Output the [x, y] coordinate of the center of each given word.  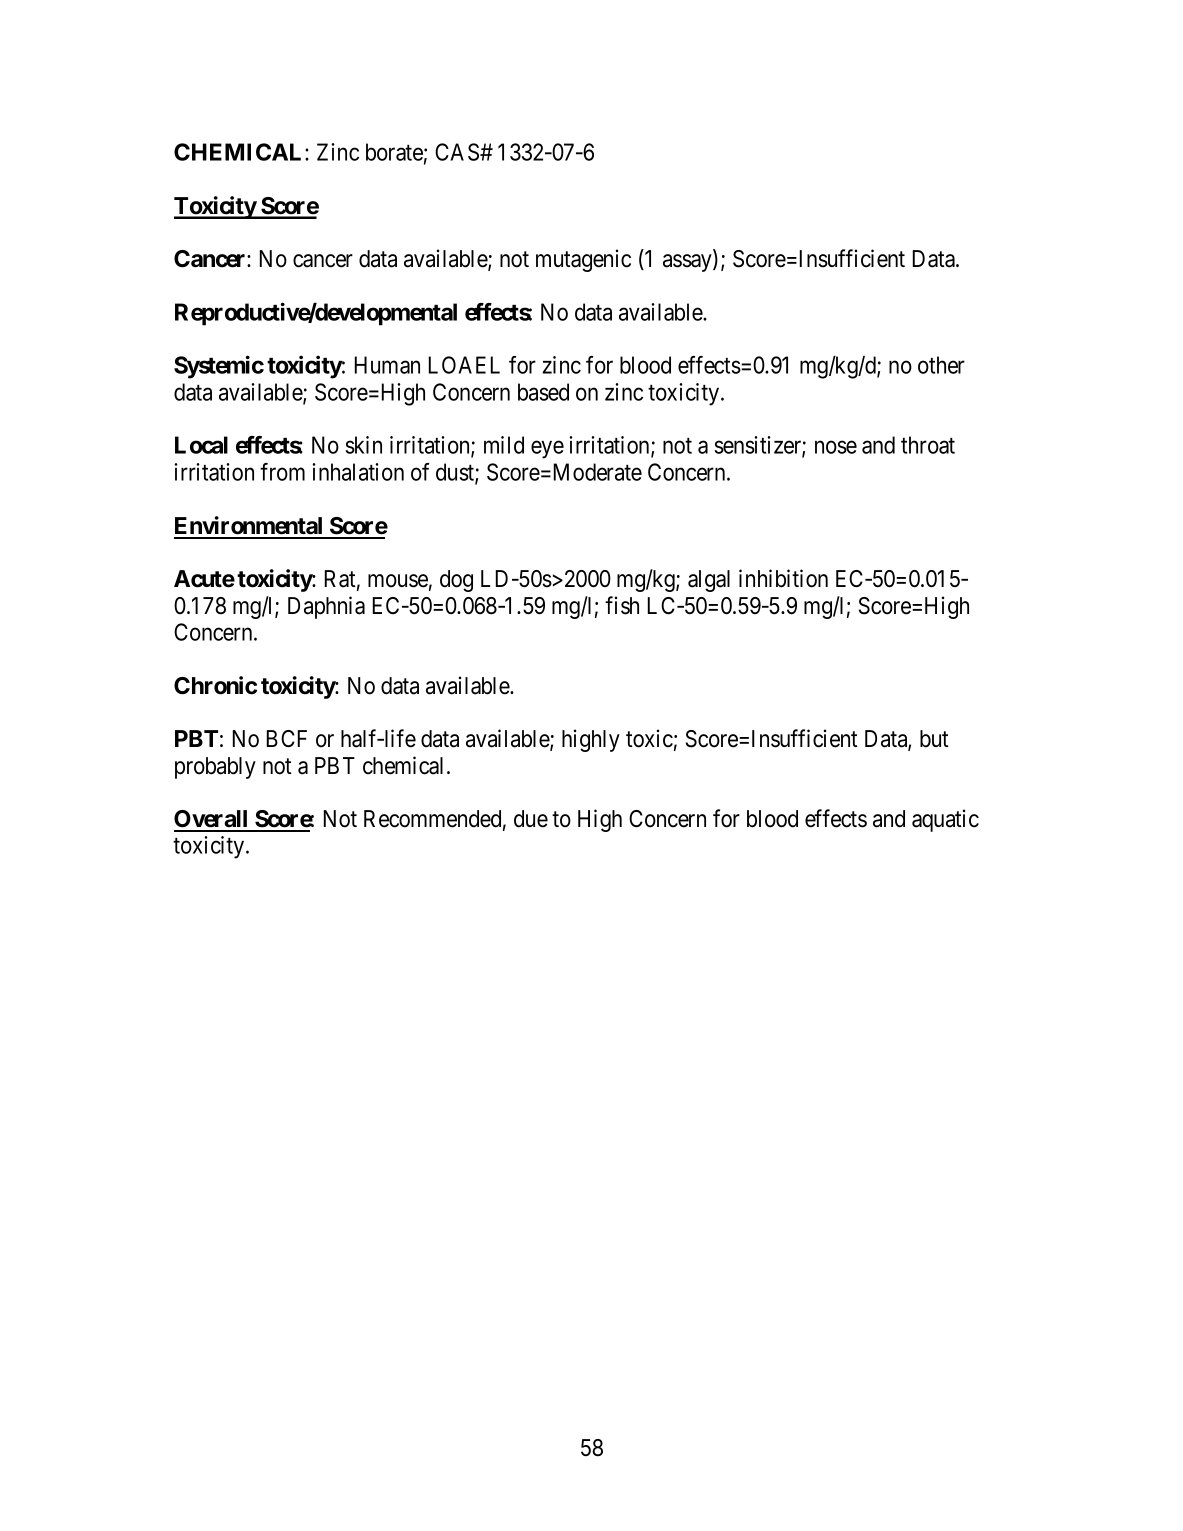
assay [688, 263]
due [531, 819]
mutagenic [583, 260]
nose [836, 447]
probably [215, 768]
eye [547, 450]
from [282, 472]
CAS [458, 152]
